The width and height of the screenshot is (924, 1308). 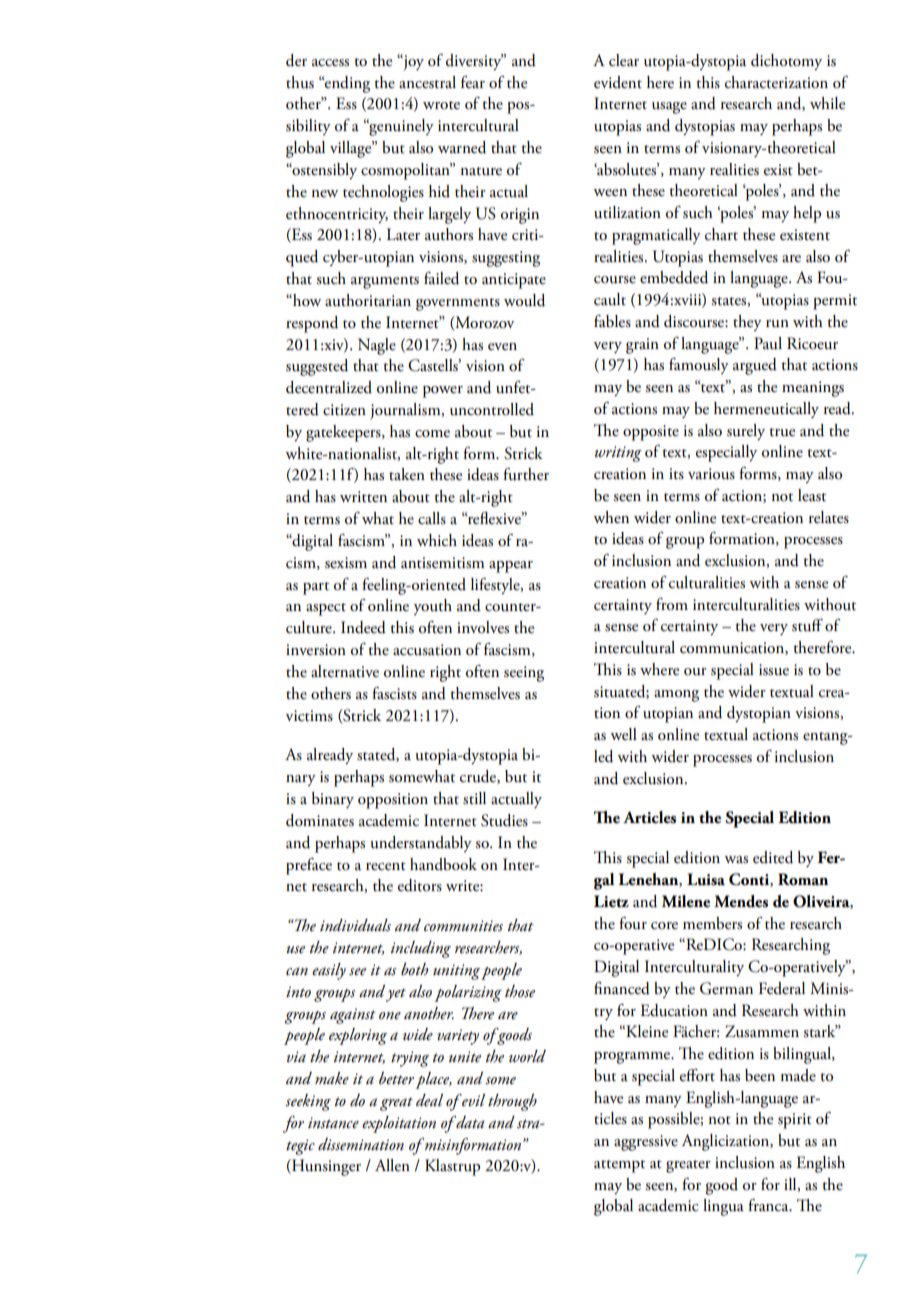 I want to click on dominates, so click(x=320, y=820).
